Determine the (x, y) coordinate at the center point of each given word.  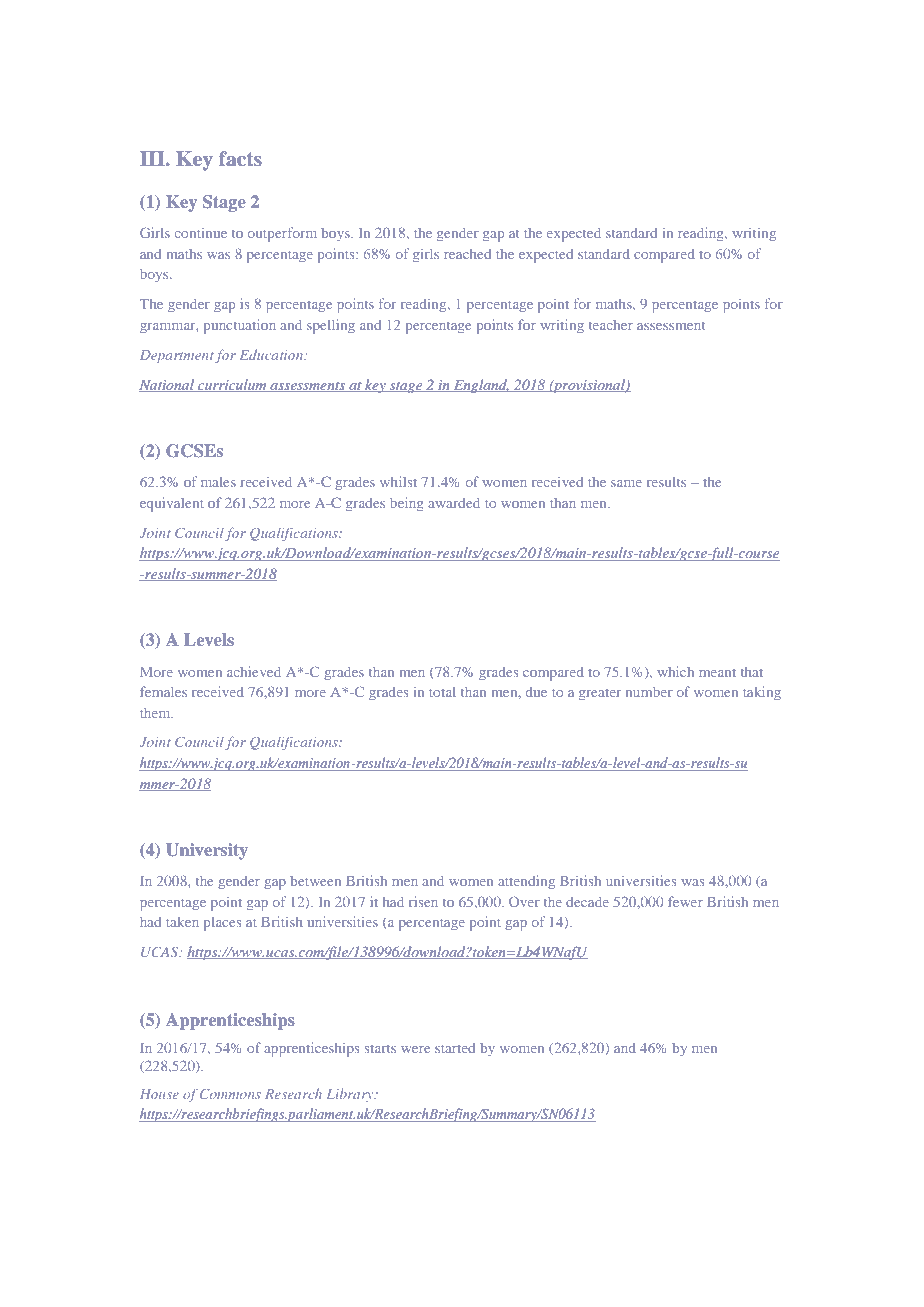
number (649, 691)
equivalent (172, 504)
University (207, 851)
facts (240, 158)
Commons (230, 1094)
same (626, 483)
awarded (454, 503)
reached (467, 254)
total (442, 692)
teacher (611, 325)
